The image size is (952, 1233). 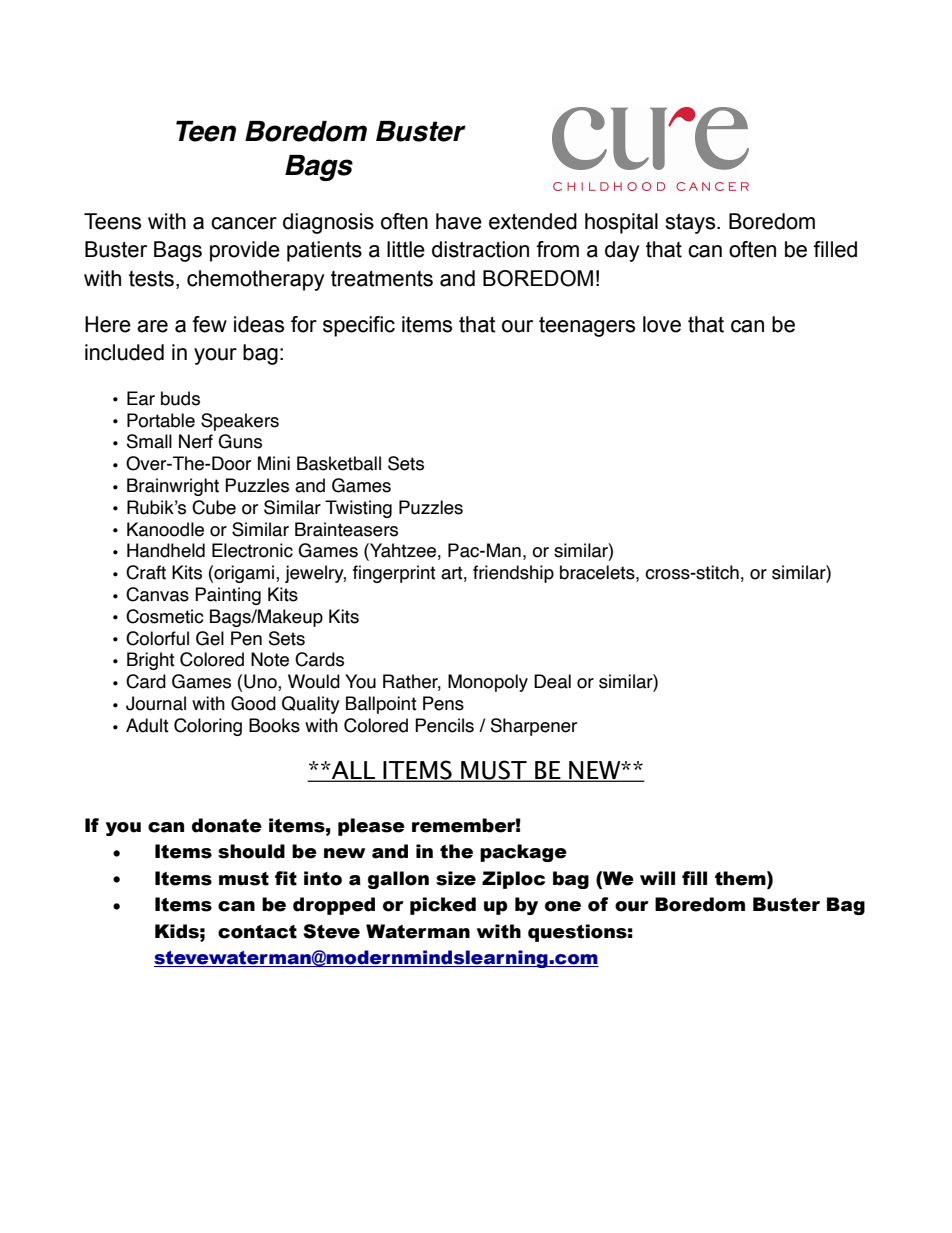 What do you see at coordinates (513, 574) in the image?
I see `friendship` at bounding box center [513, 574].
